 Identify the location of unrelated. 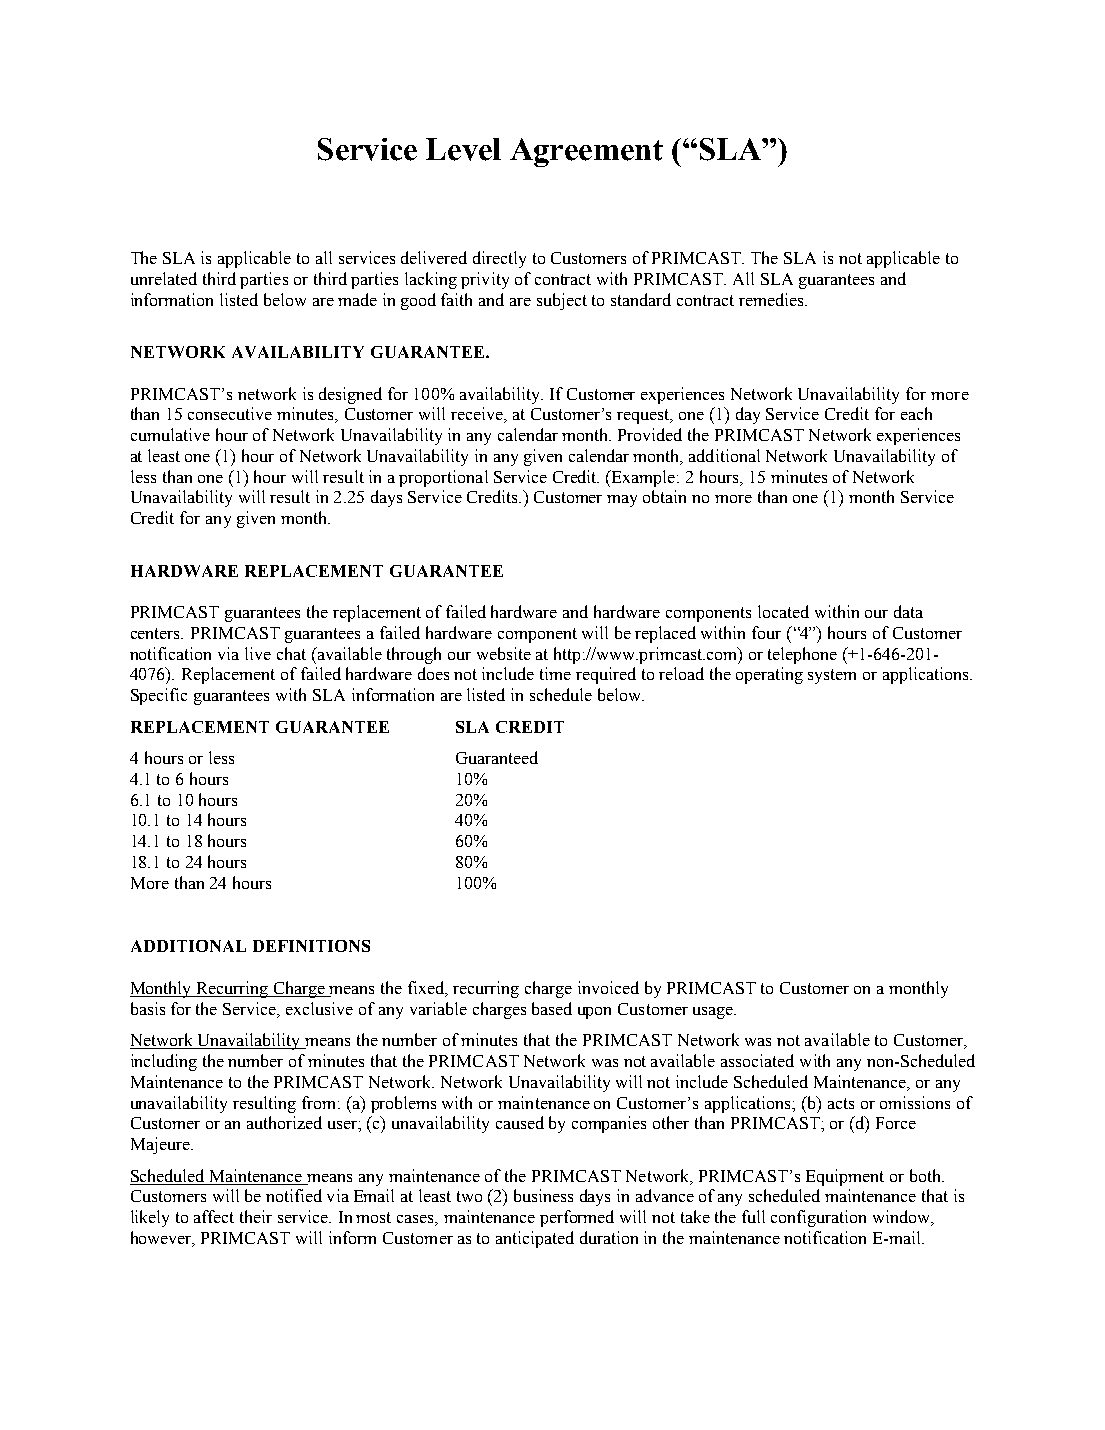
(164, 278).
